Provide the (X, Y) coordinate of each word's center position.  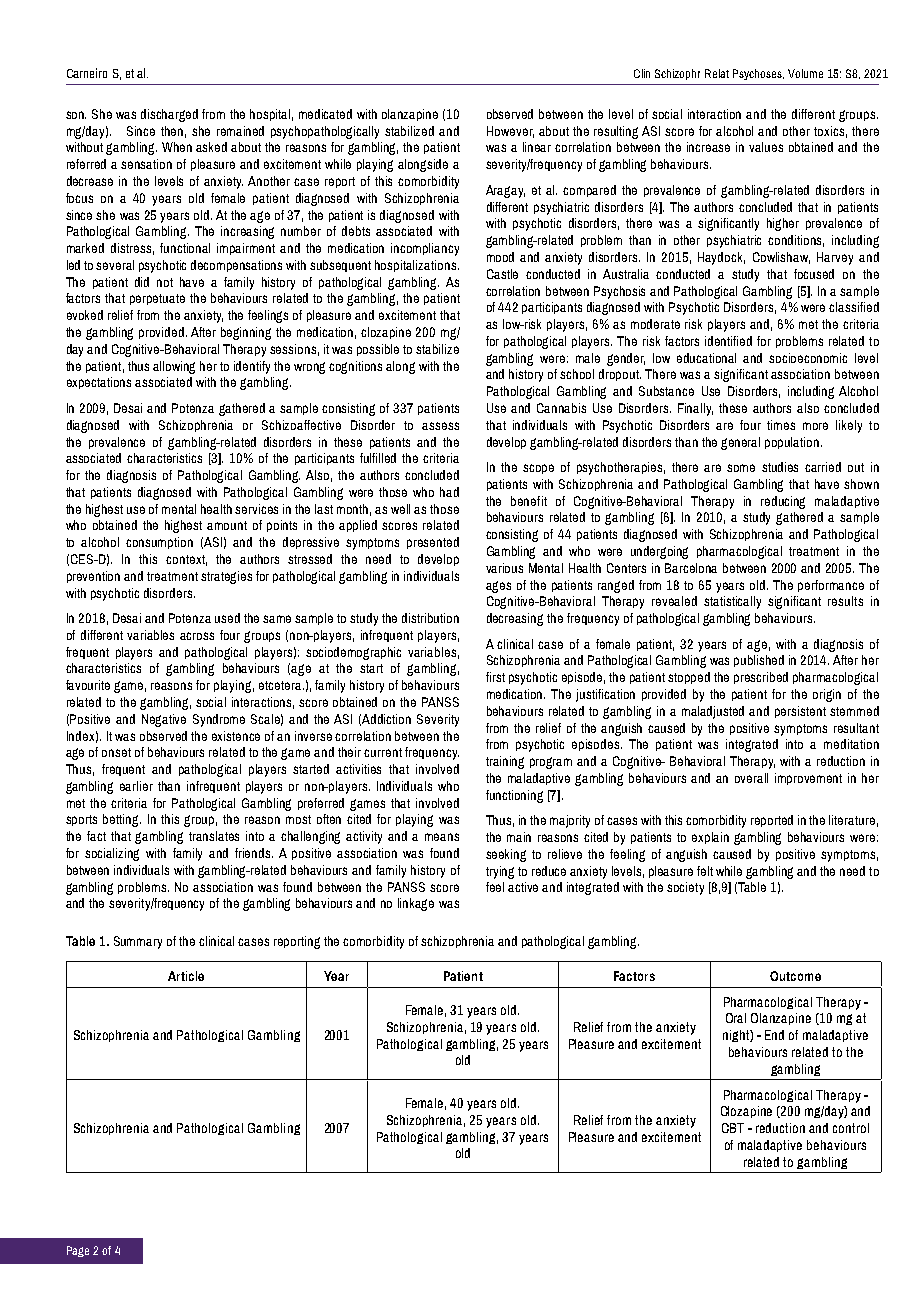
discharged (169, 115)
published (759, 661)
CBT (733, 1128)
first (495, 677)
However (510, 132)
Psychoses (758, 74)
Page (78, 1251)
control (851, 1128)
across (197, 636)
